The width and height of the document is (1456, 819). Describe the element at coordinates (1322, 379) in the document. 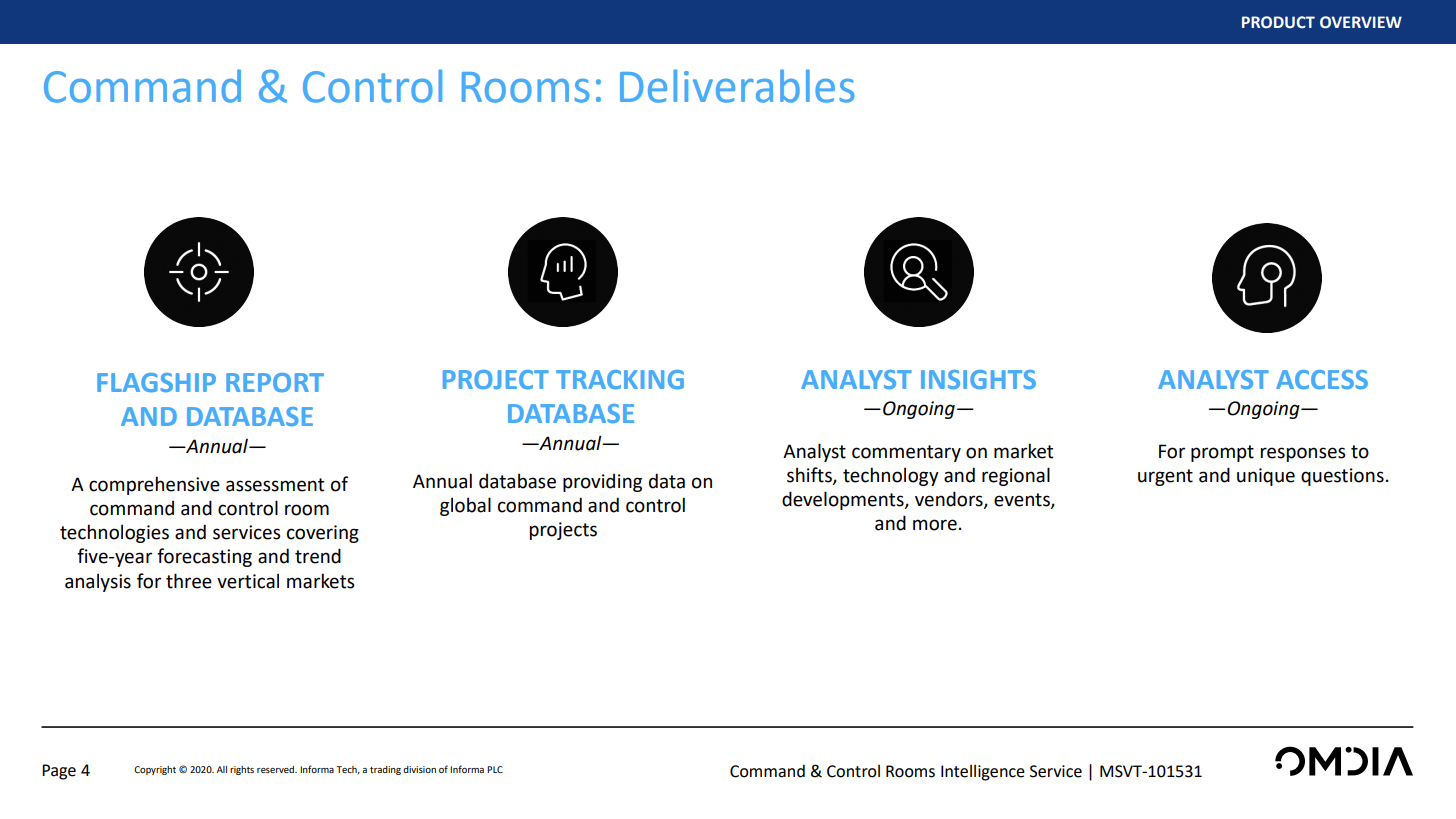

I see `ACCESS` at that location.
